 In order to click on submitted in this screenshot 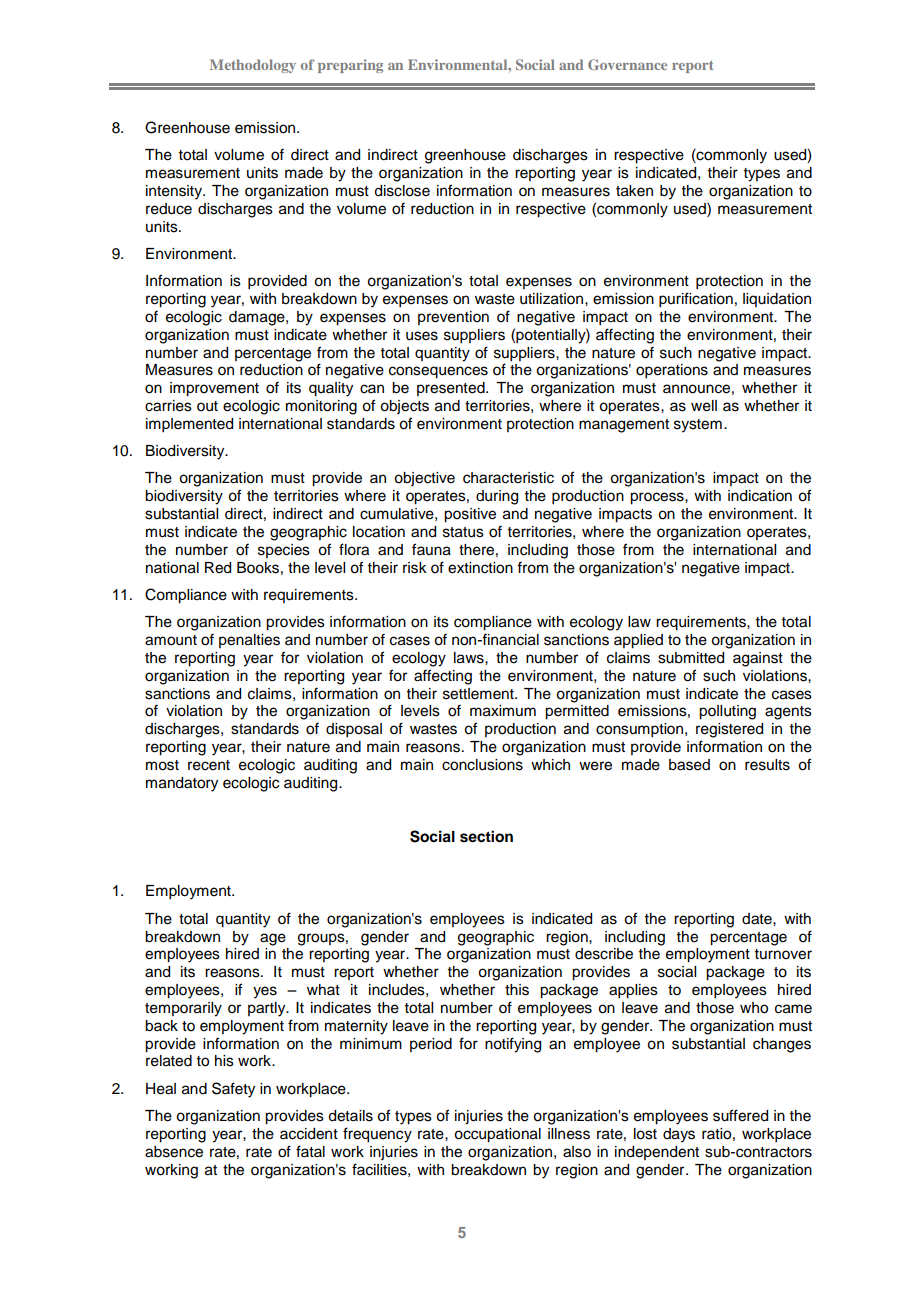, I will do `click(691, 658)`.
